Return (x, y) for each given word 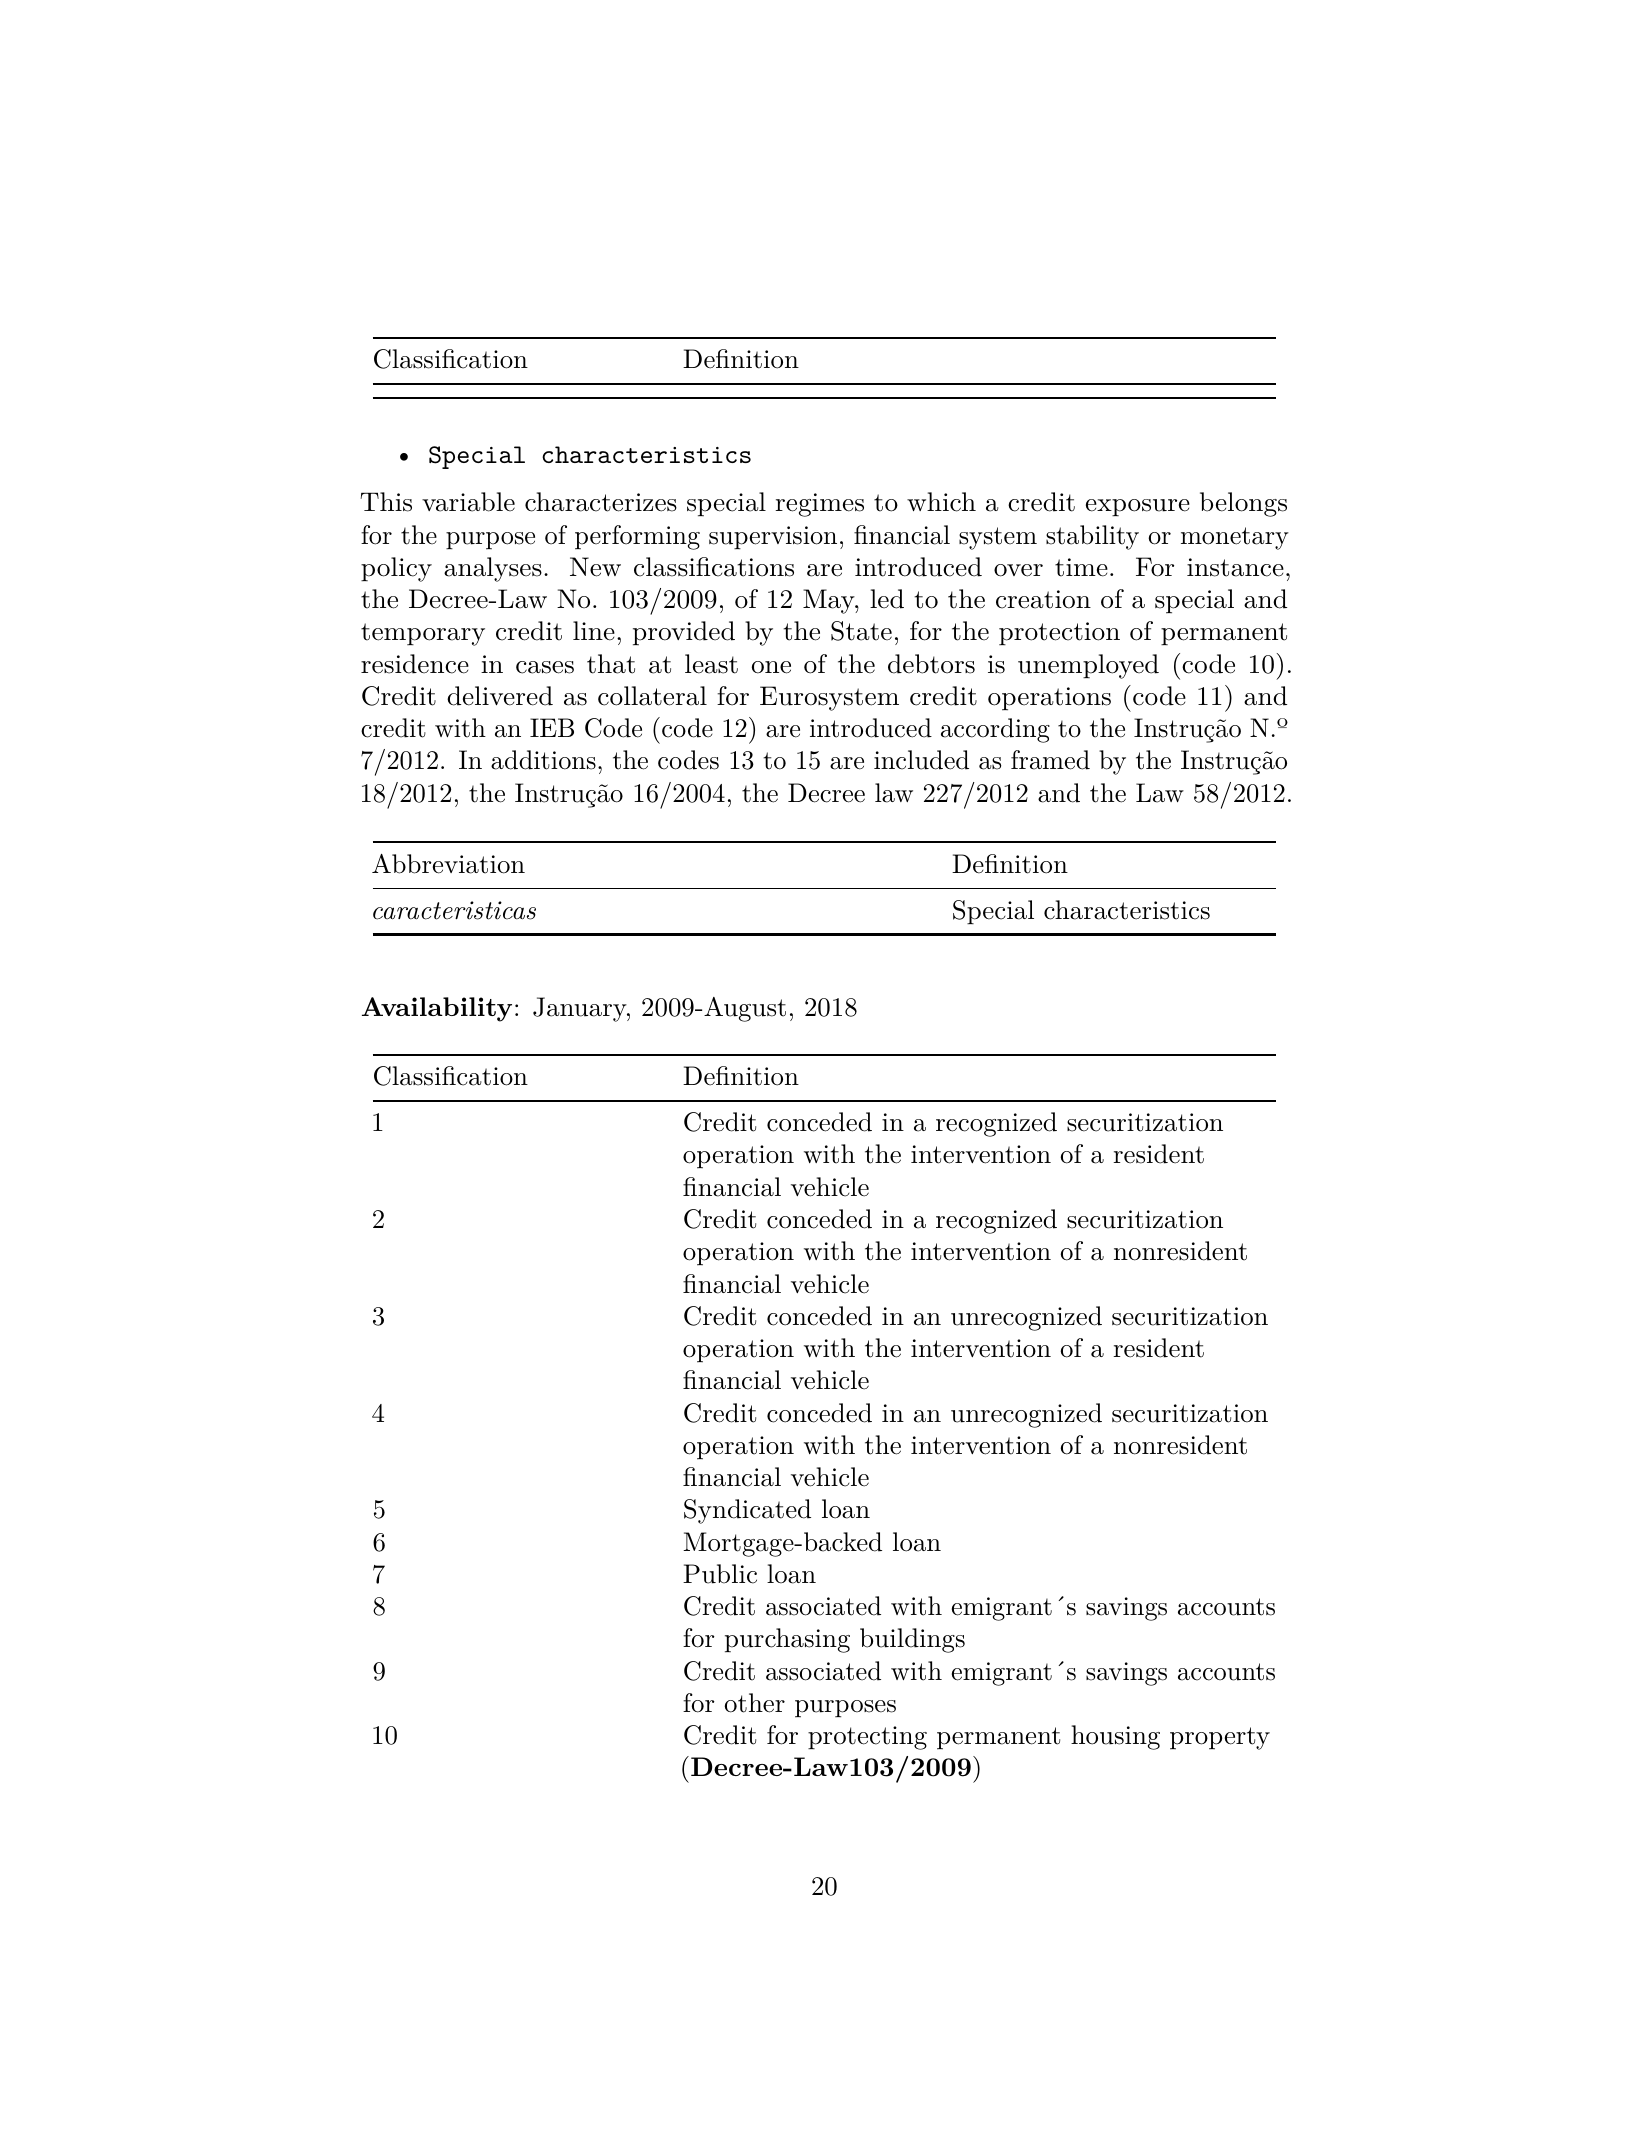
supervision (773, 538)
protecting (867, 1738)
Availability (437, 1009)
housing (1115, 1737)
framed (1050, 760)
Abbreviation (448, 864)
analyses (493, 569)
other (755, 1703)
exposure (1138, 508)
